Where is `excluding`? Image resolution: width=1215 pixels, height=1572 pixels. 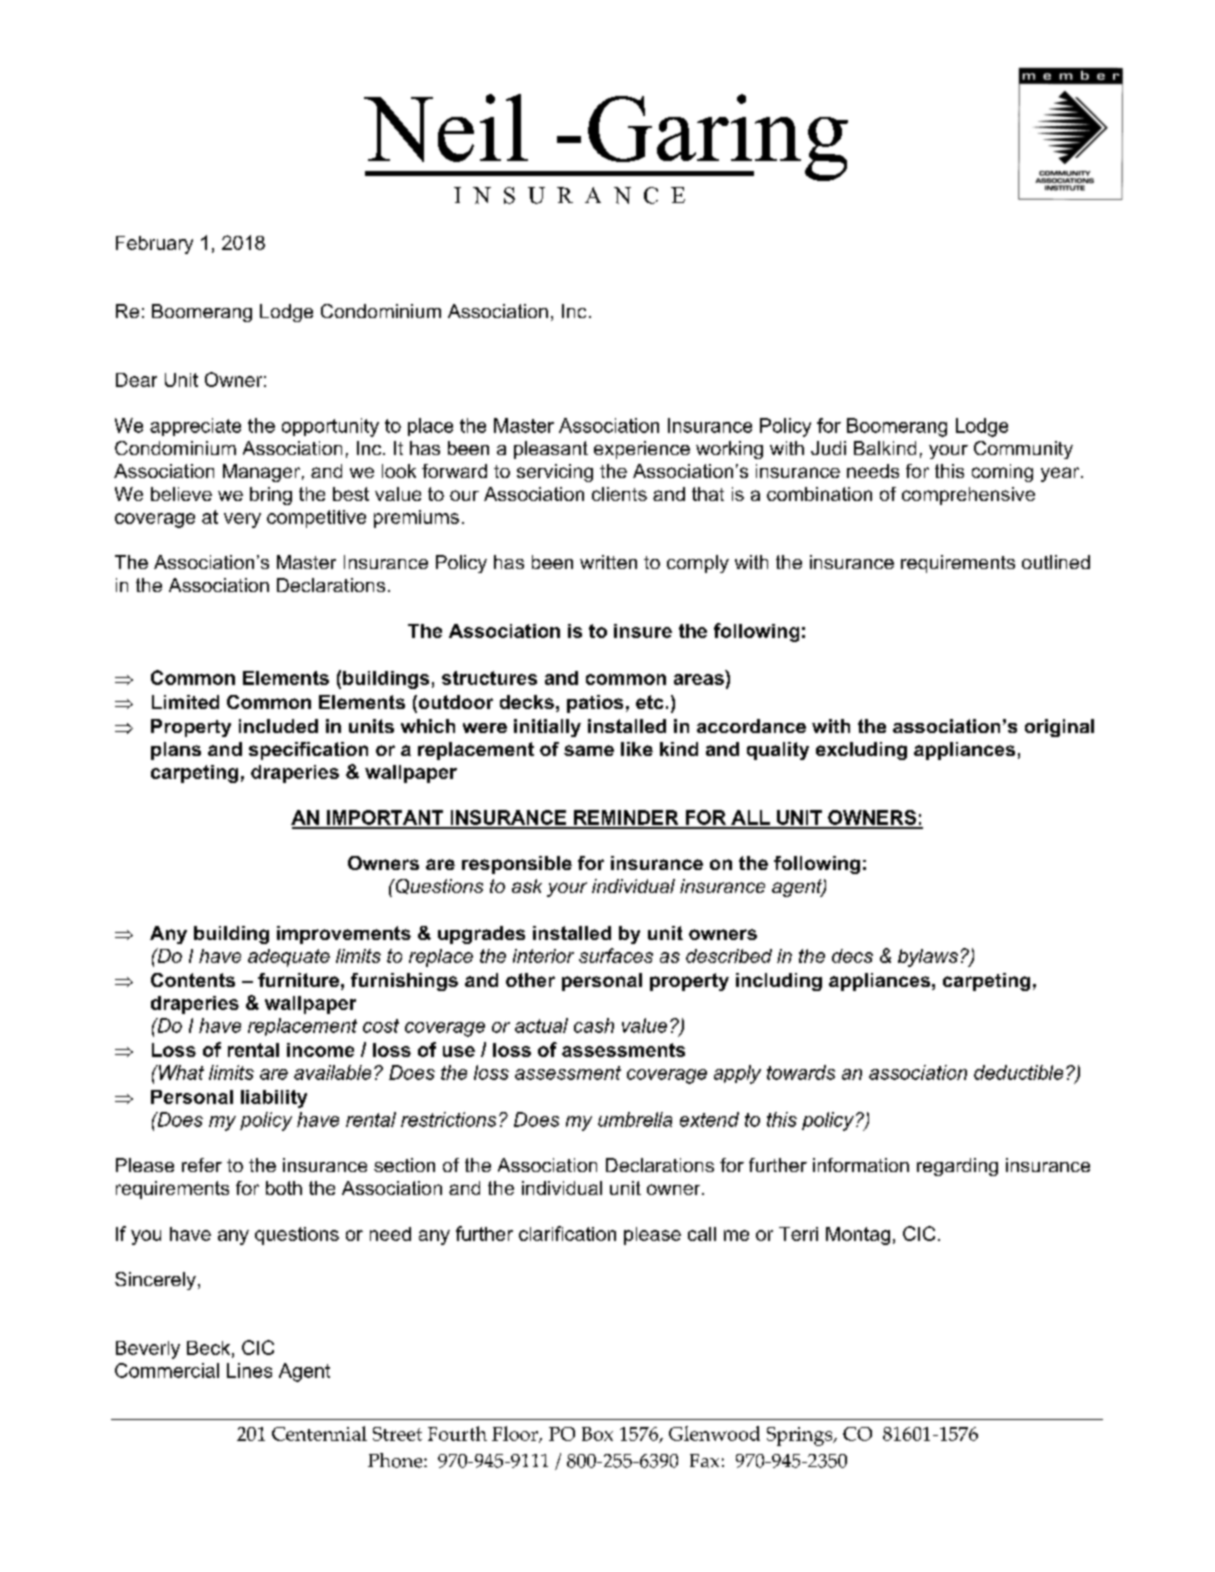 excluding is located at coordinates (861, 751).
